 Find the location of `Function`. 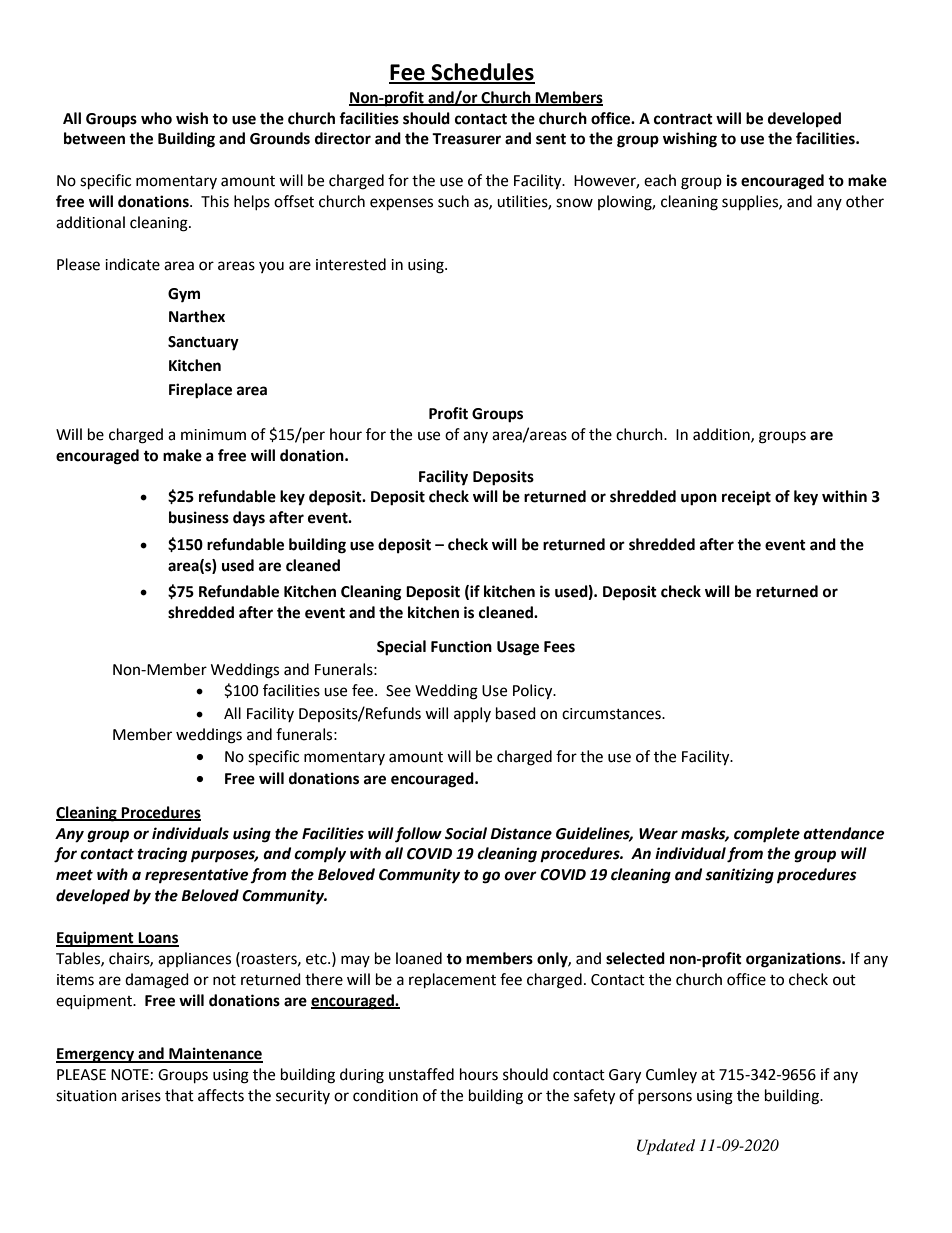

Function is located at coordinates (461, 646).
